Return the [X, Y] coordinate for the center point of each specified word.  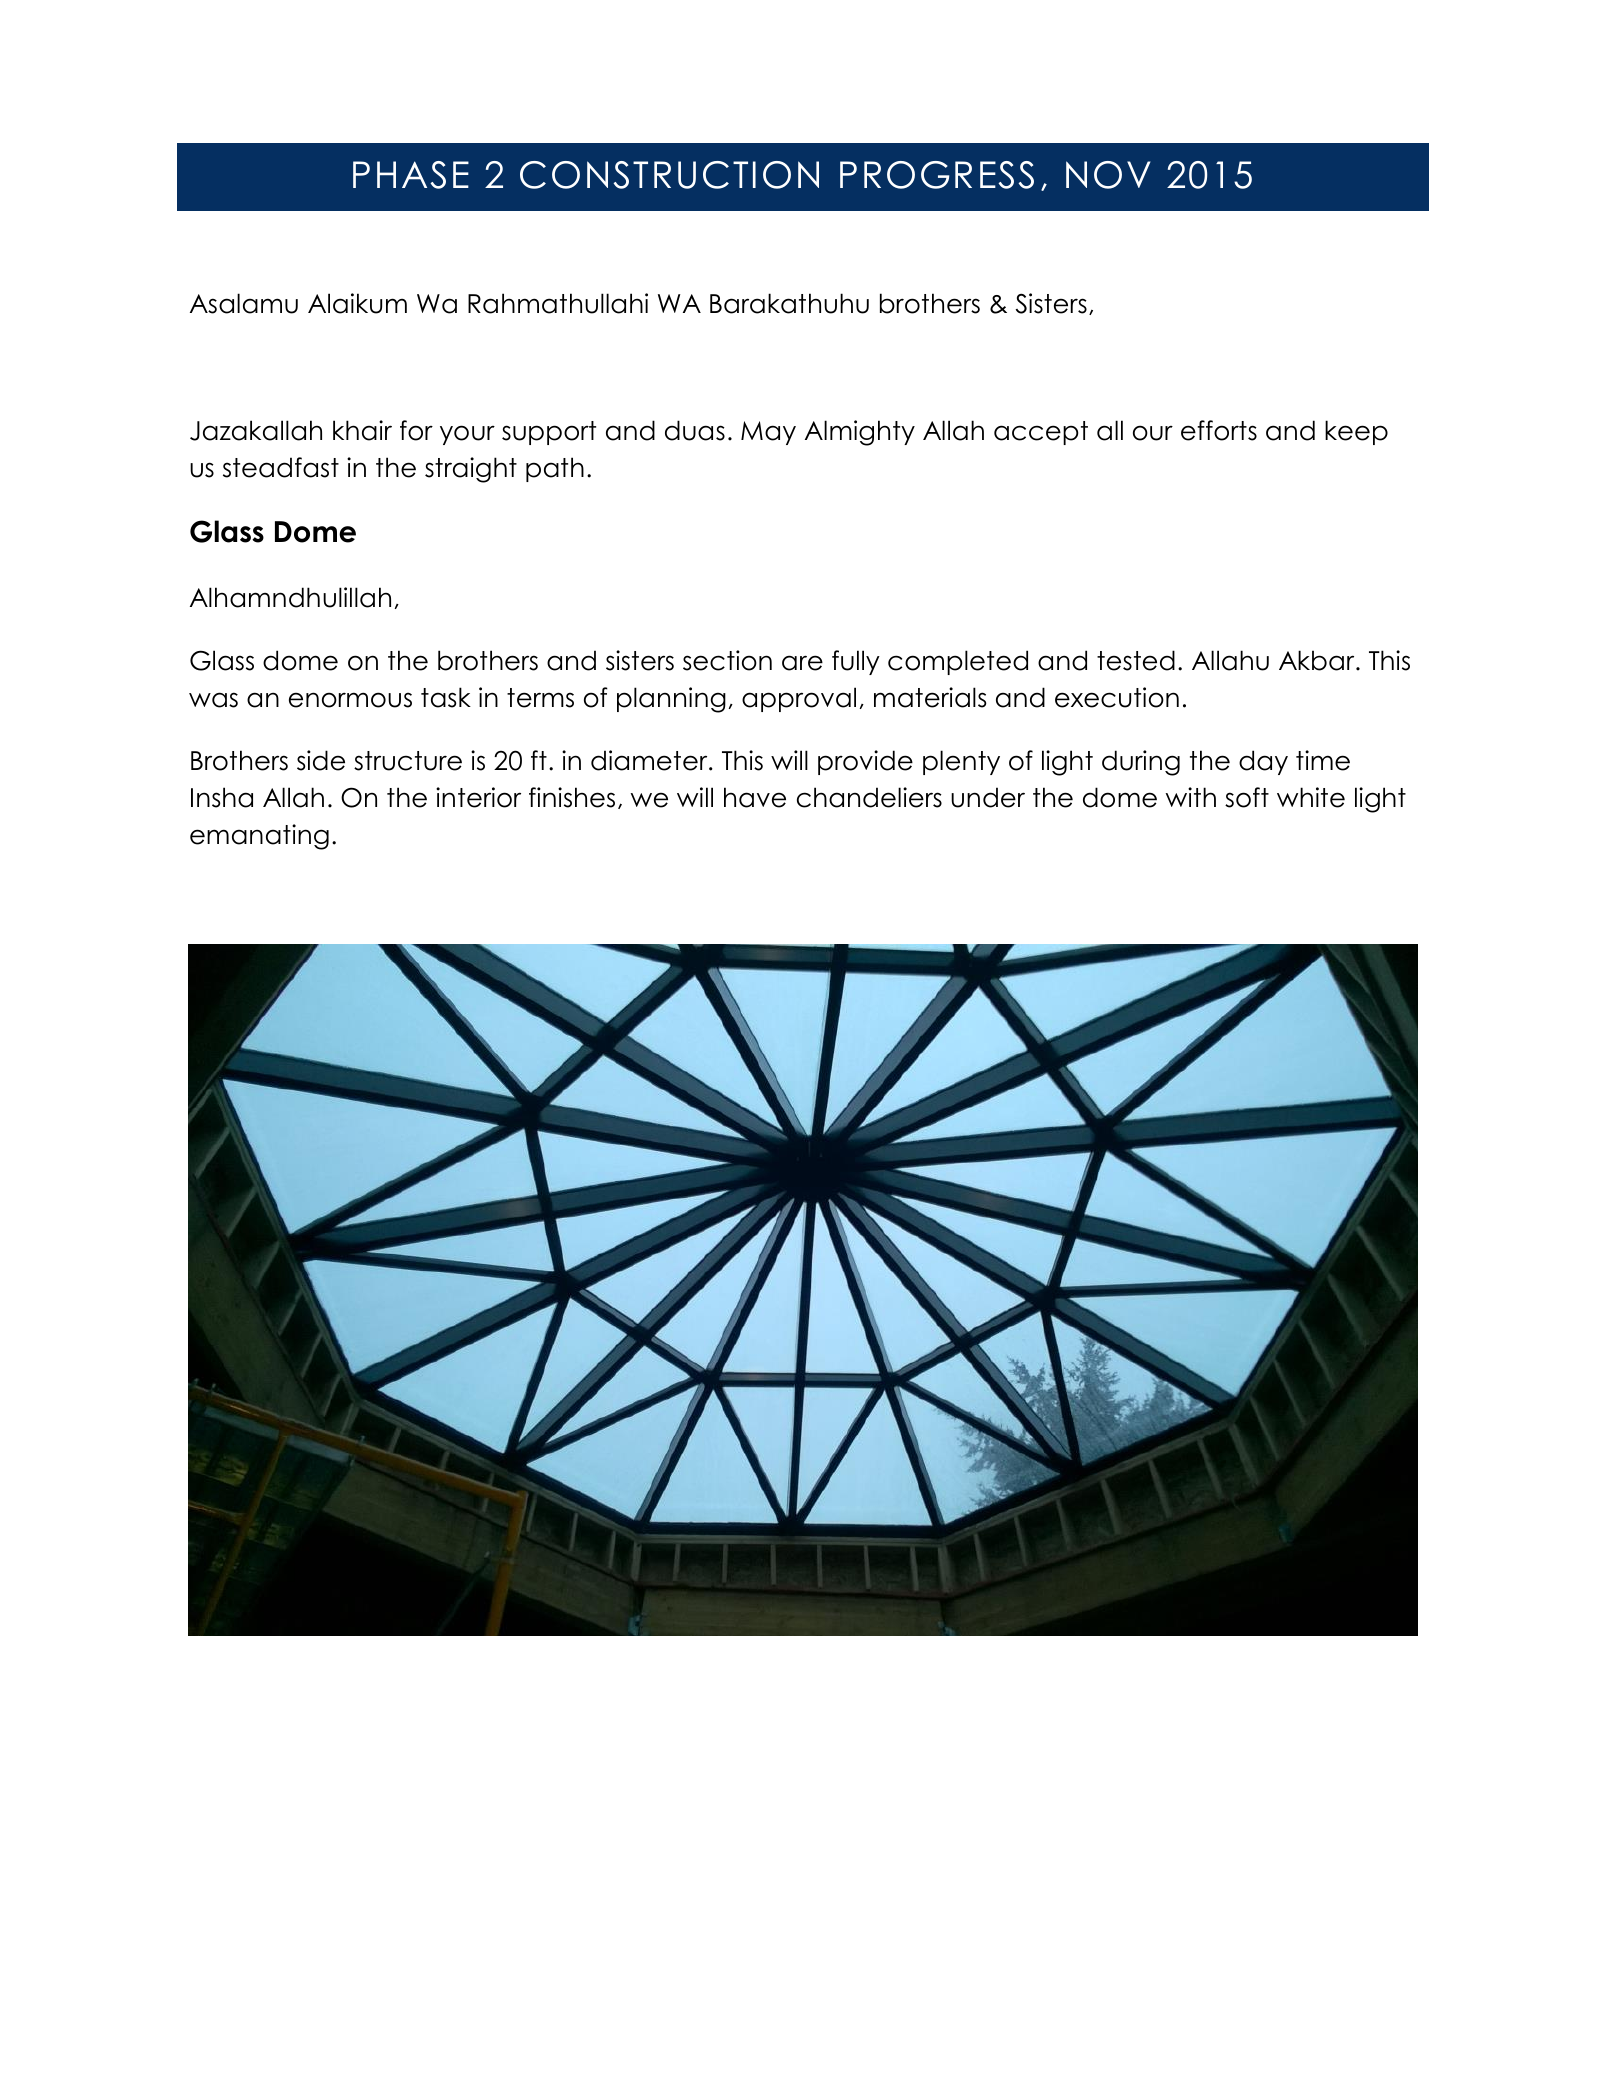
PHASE [411, 175]
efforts [1219, 430]
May [768, 433]
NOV [1108, 175]
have [755, 797]
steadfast [281, 467]
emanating [259, 837]
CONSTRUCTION [669, 175]
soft [1247, 797]
